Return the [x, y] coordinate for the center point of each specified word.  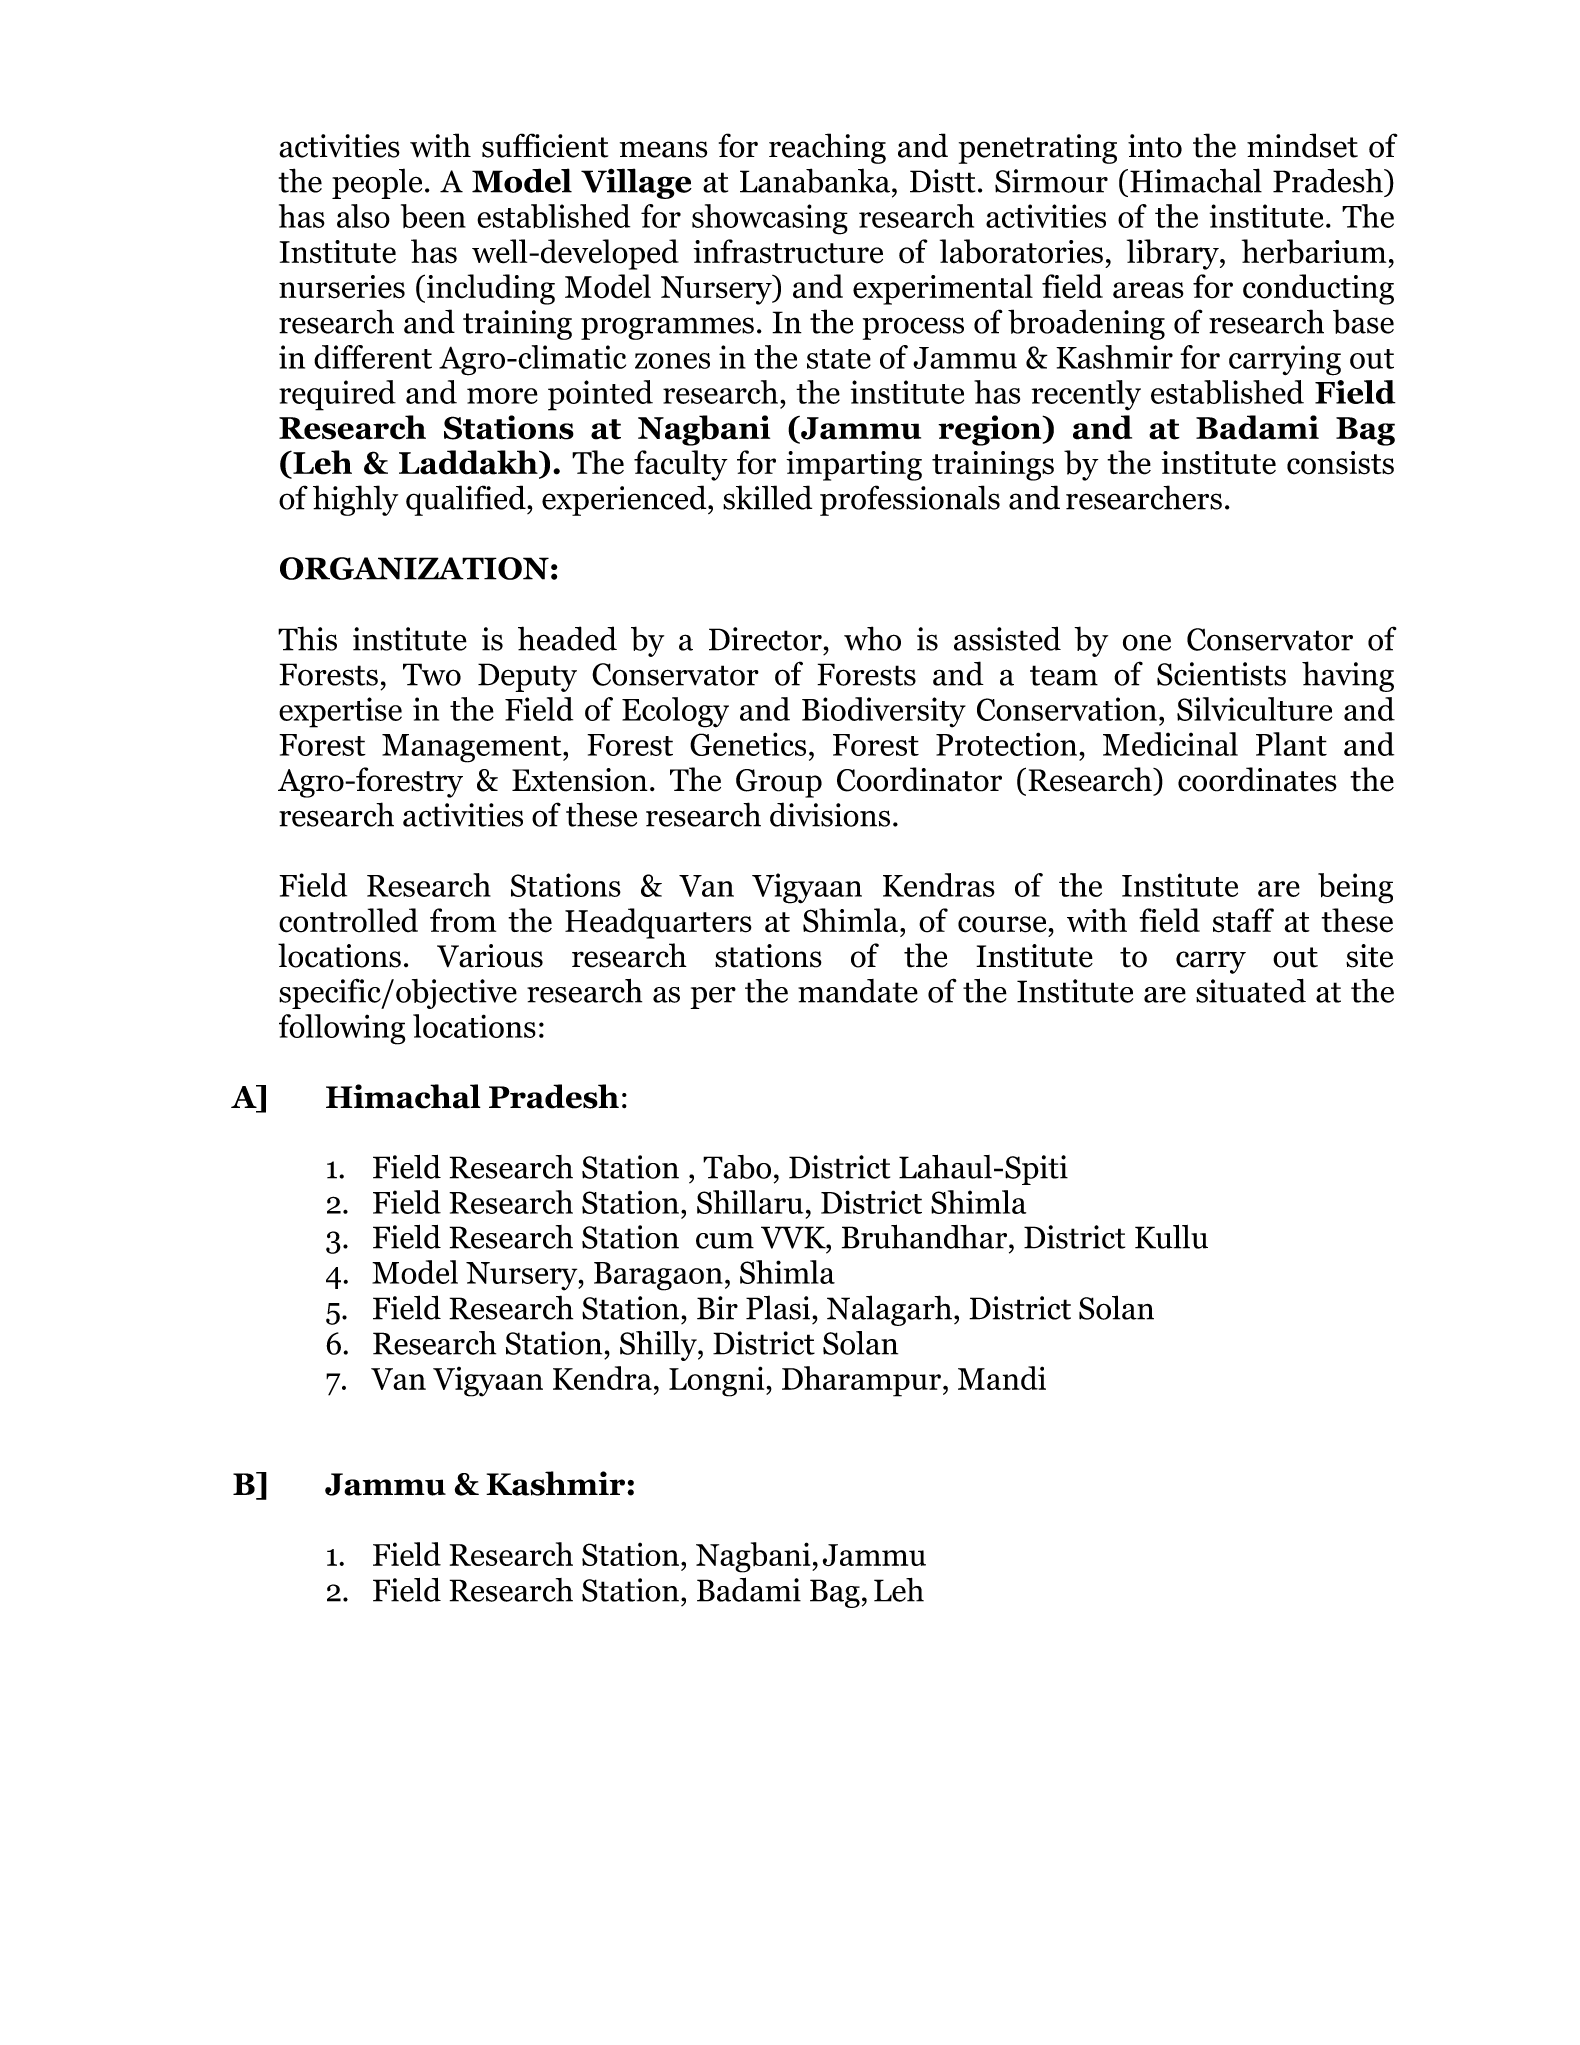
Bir [717, 1308]
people [377, 183]
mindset [1302, 145]
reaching [827, 148]
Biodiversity [884, 712]
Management [473, 748]
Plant [1291, 744]
